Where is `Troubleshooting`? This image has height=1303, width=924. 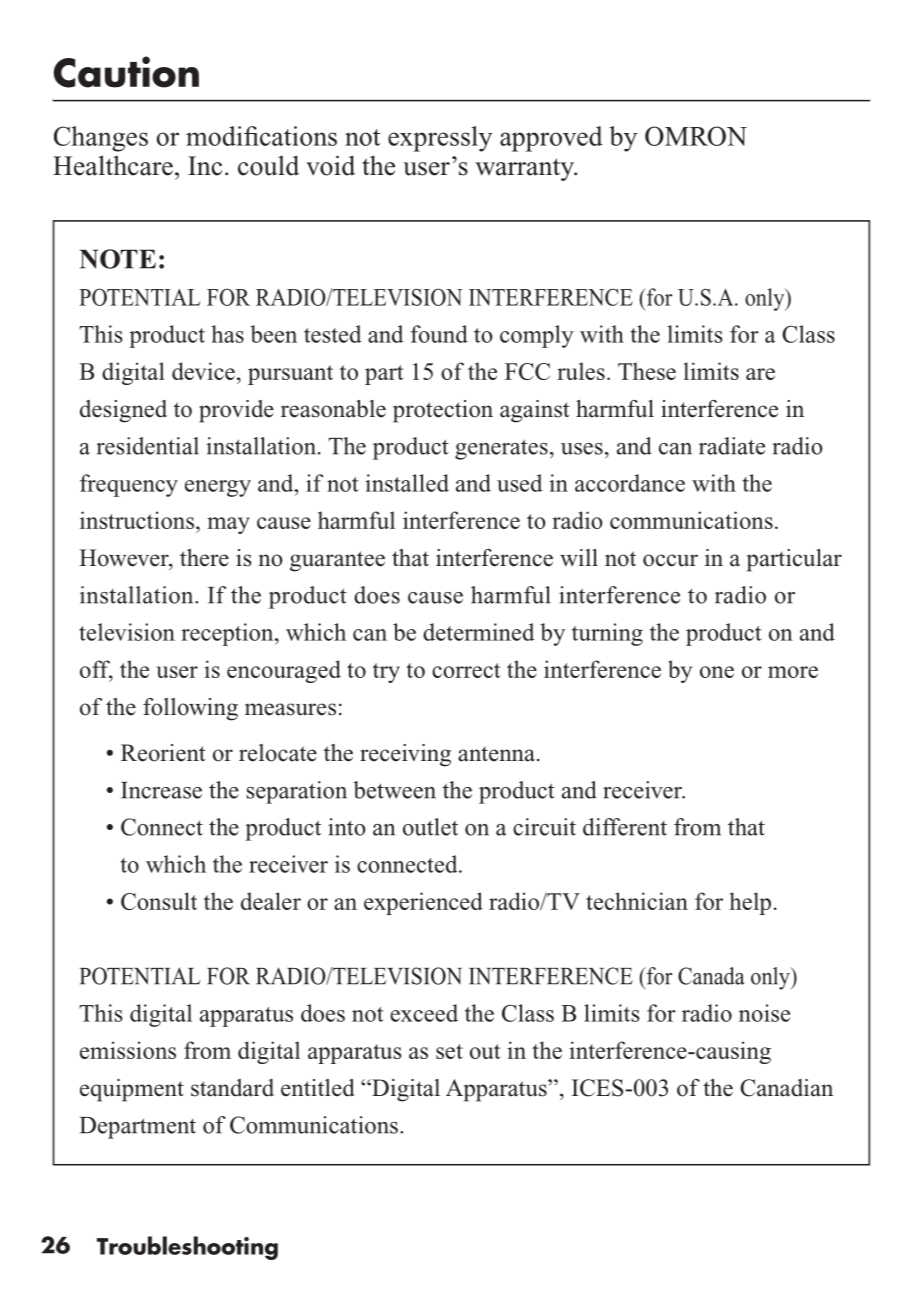 Troubleshooting is located at coordinates (187, 1248).
